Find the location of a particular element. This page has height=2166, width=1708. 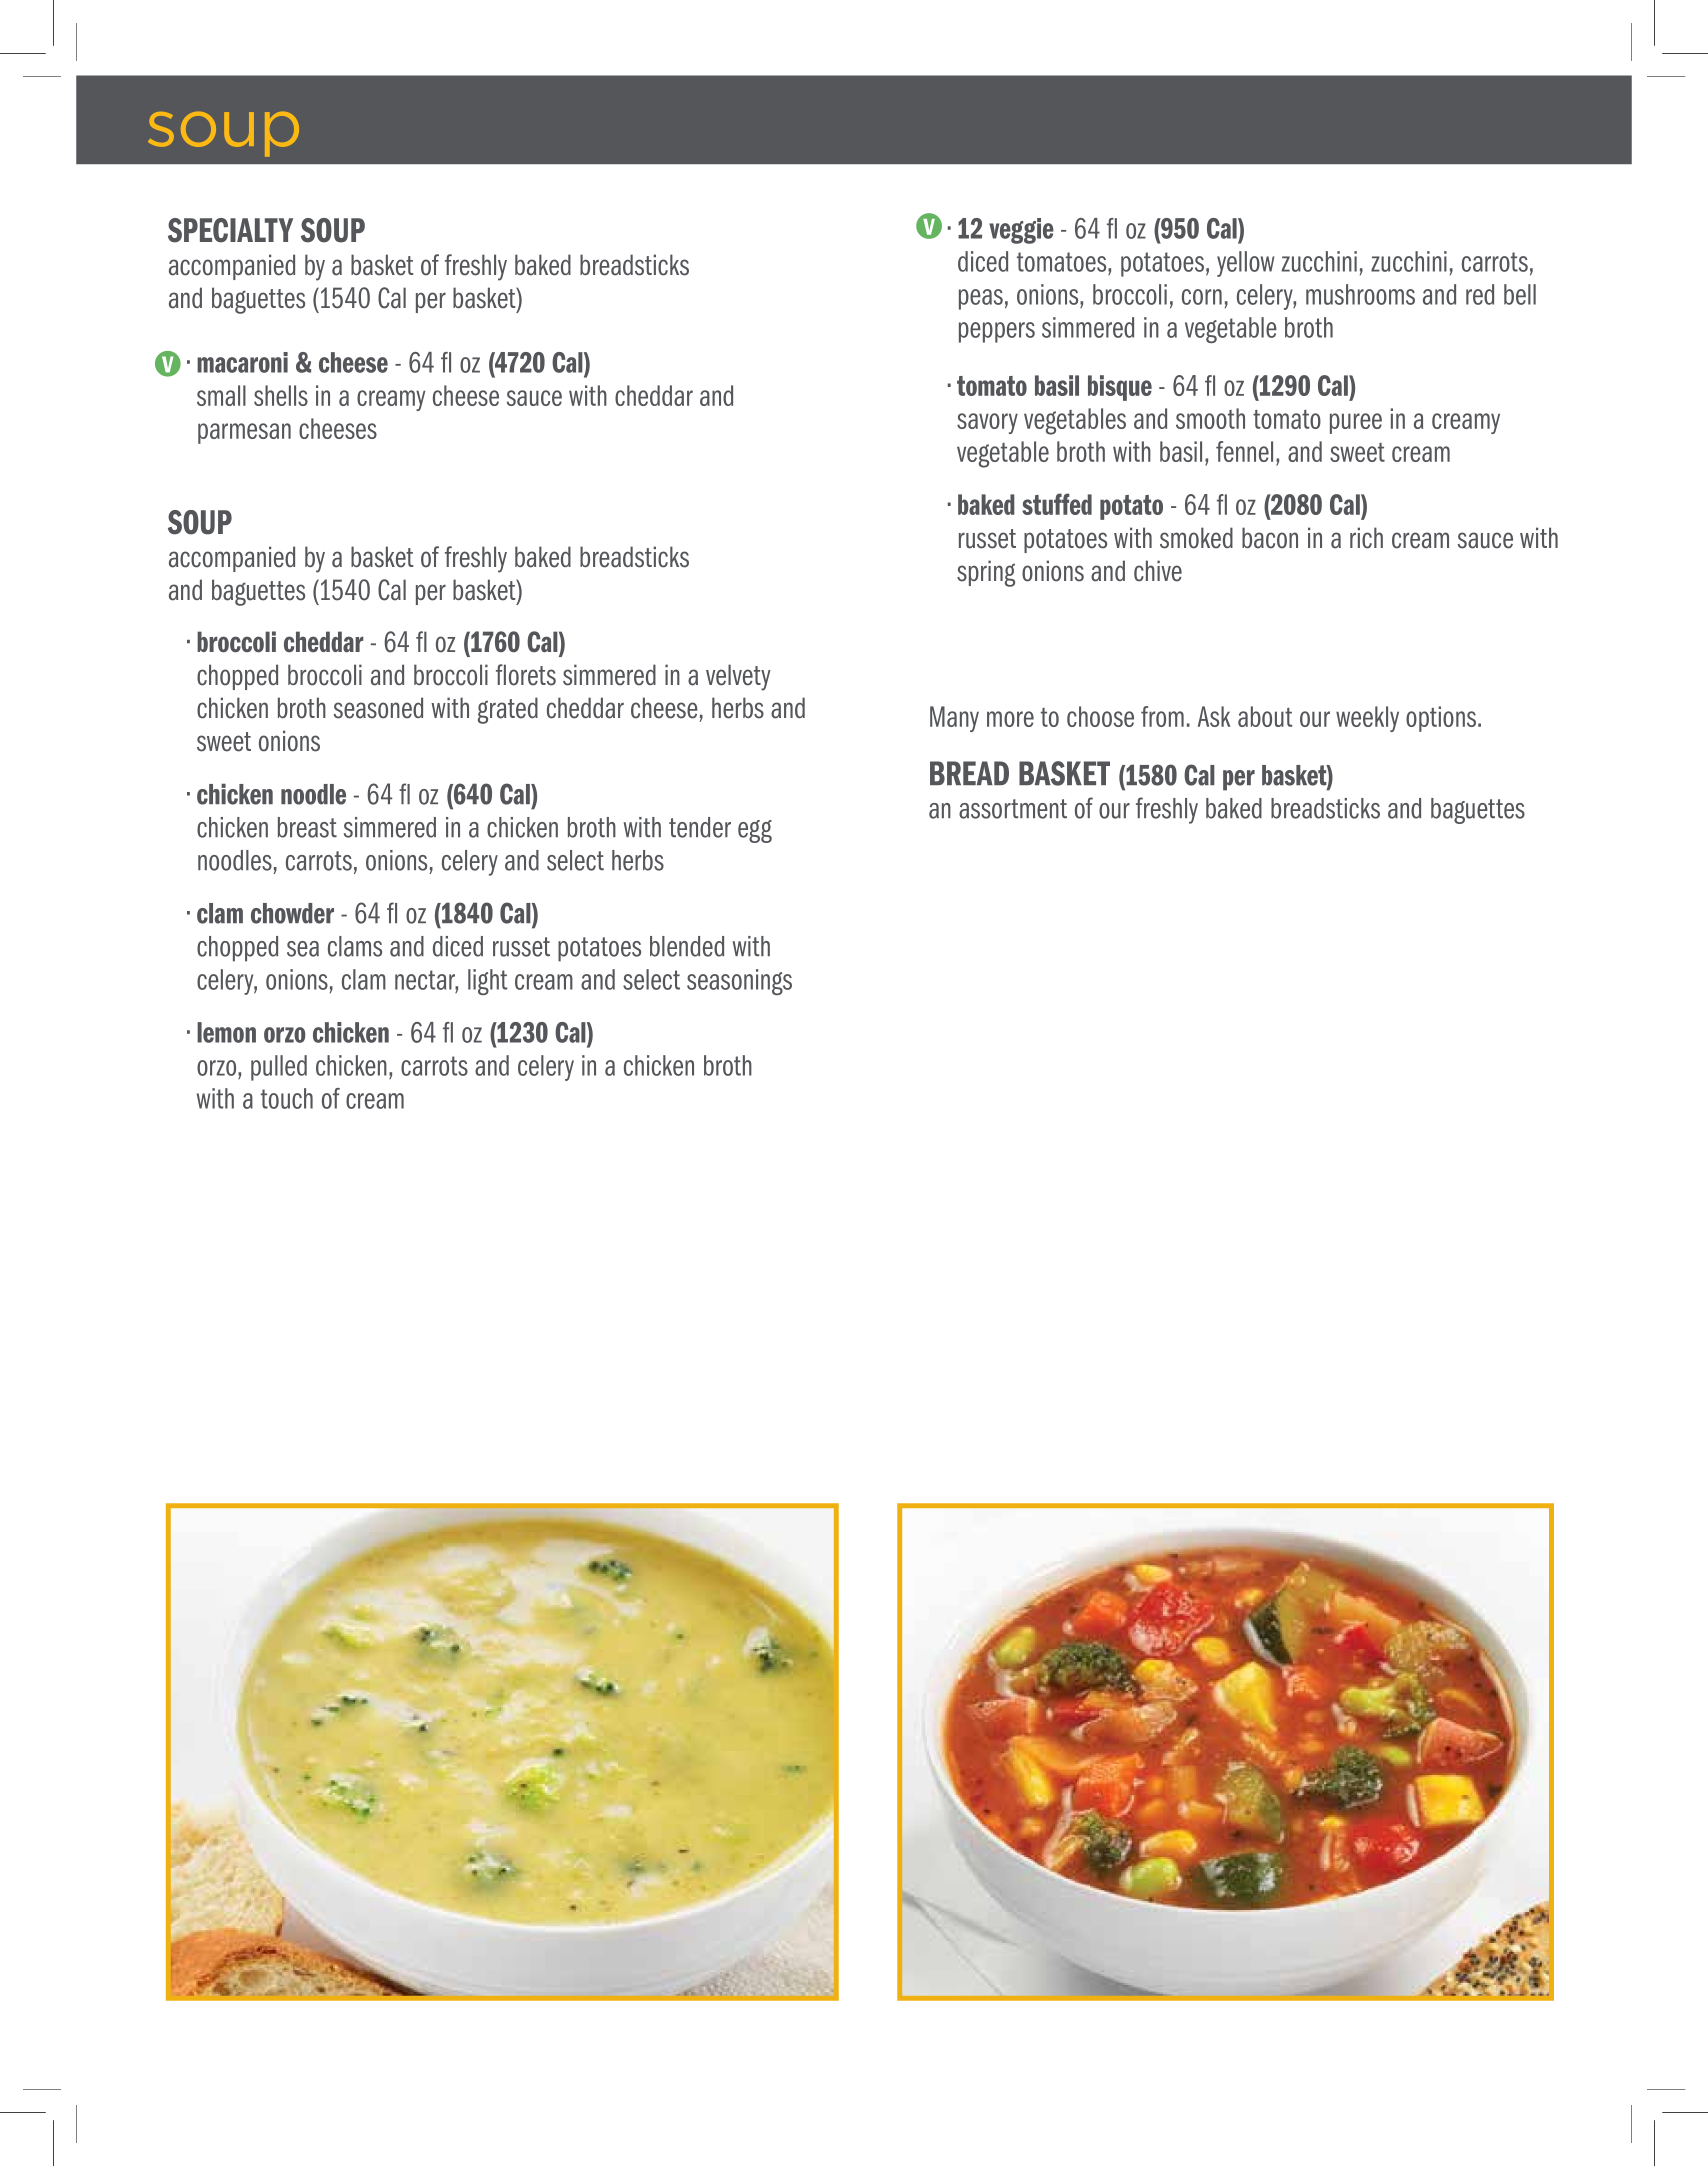

weekly is located at coordinates (1367, 719).
